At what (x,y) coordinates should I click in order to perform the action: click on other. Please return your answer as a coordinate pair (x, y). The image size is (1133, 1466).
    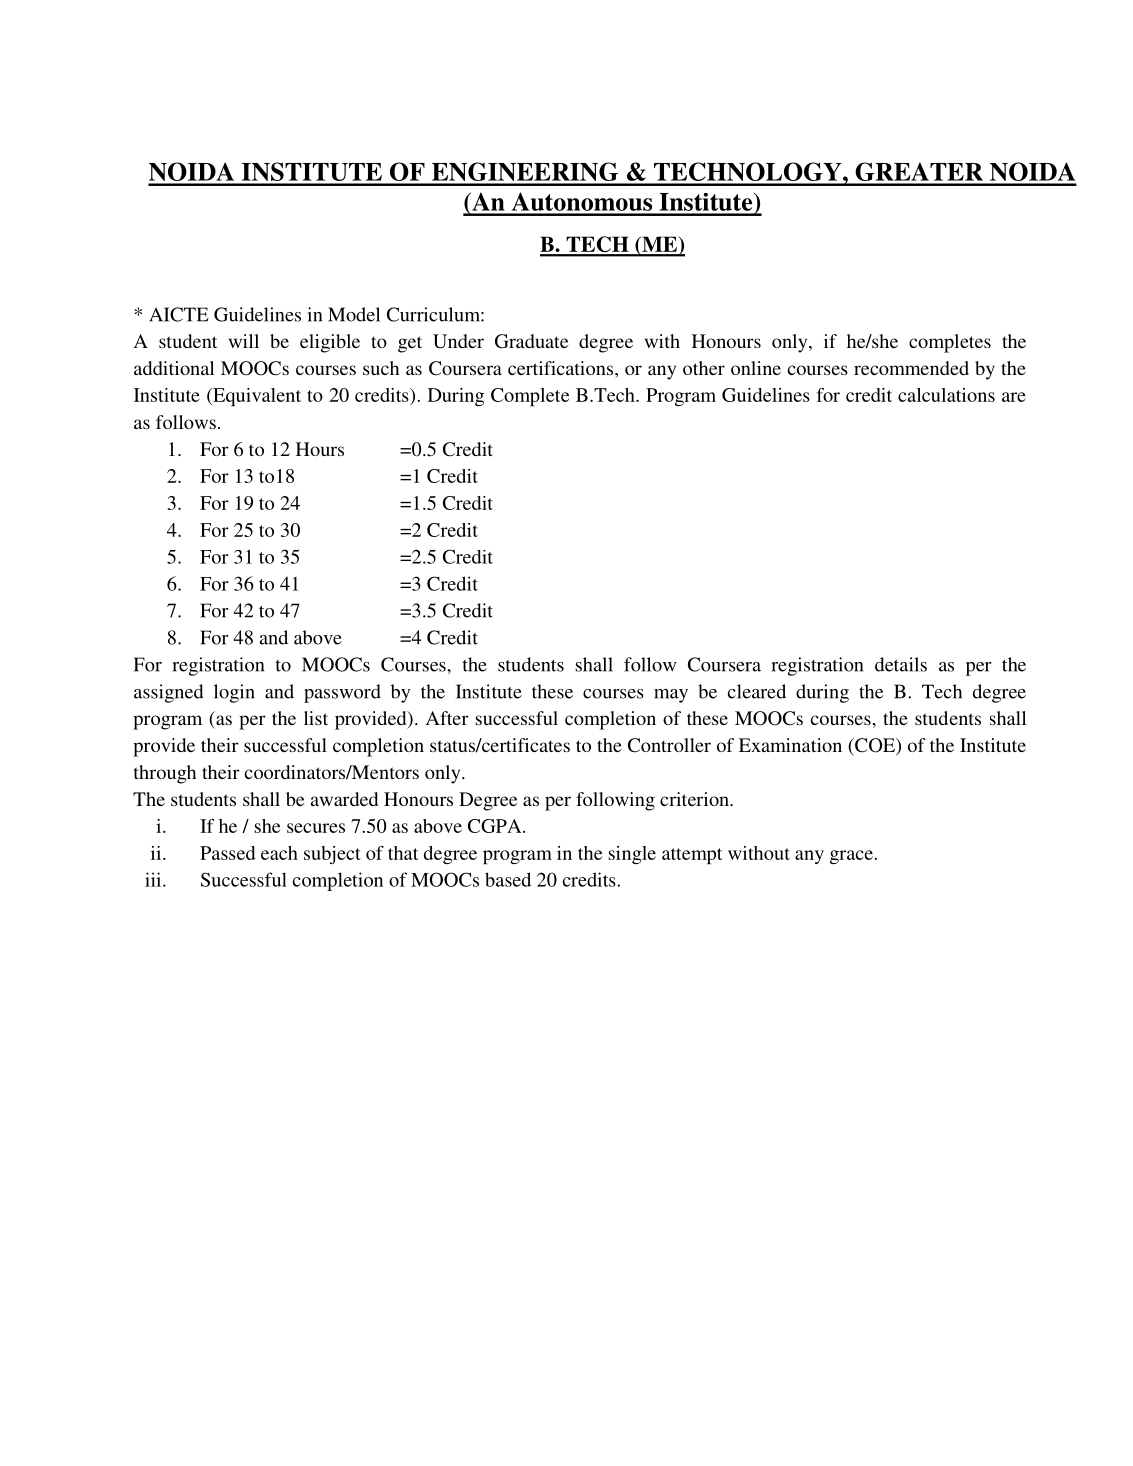
    Looking at the image, I should click on (704, 368).
